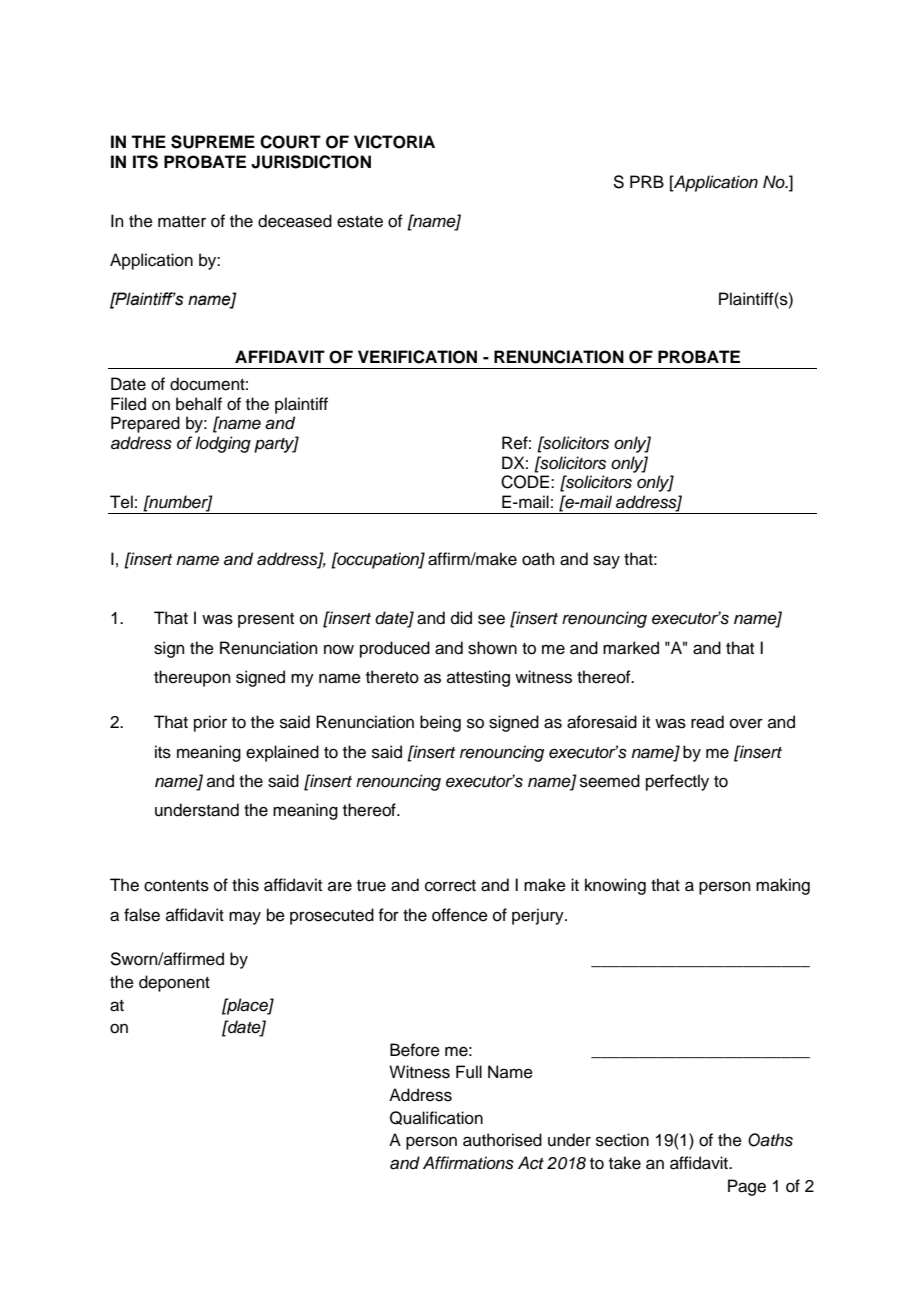 The image size is (924, 1308). I want to click on correct, so click(450, 886).
